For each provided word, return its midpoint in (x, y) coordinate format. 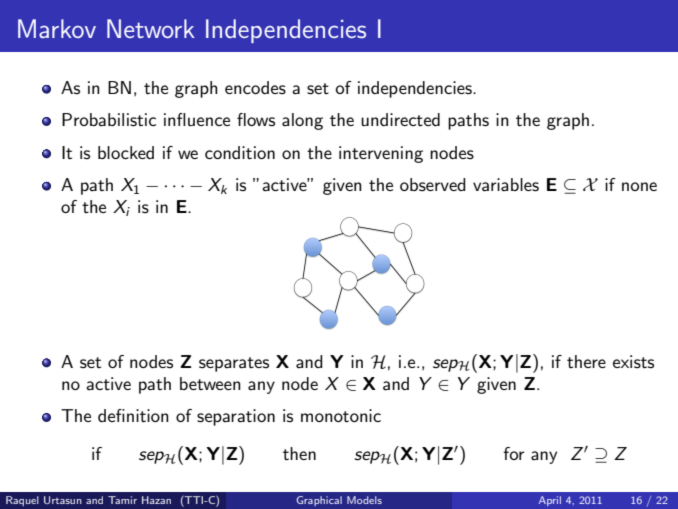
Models (364, 500)
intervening (381, 154)
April (550, 501)
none (639, 186)
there (586, 361)
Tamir (122, 500)
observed (433, 185)
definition (133, 415)
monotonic (341, 415)
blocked (126, 152)
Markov (57, 28)
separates (234, 364)
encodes (255, 88)
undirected (400, 119)
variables (506, 185)
